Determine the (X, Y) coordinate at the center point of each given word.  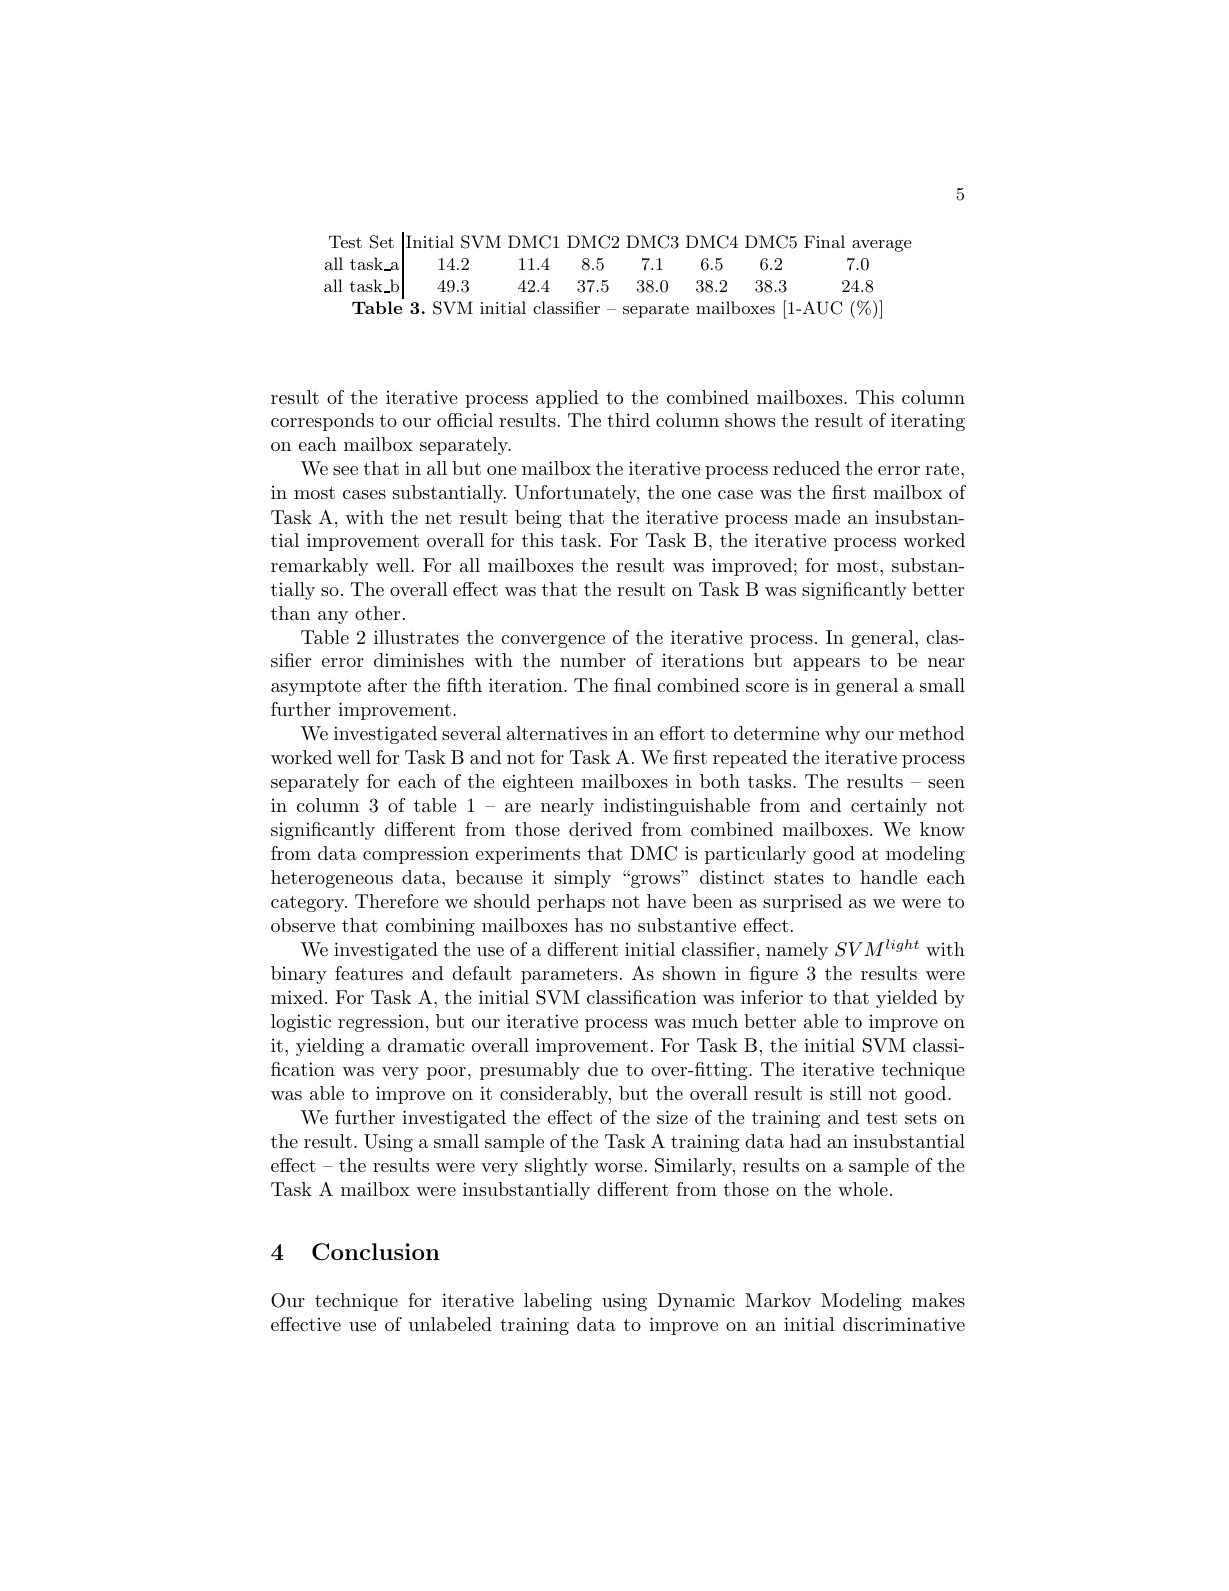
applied (567, 399)
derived (600, 829)
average (881, 246)
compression (416, 855)
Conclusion (376, 1252)
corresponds (322, 422)
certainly (889, 807)
